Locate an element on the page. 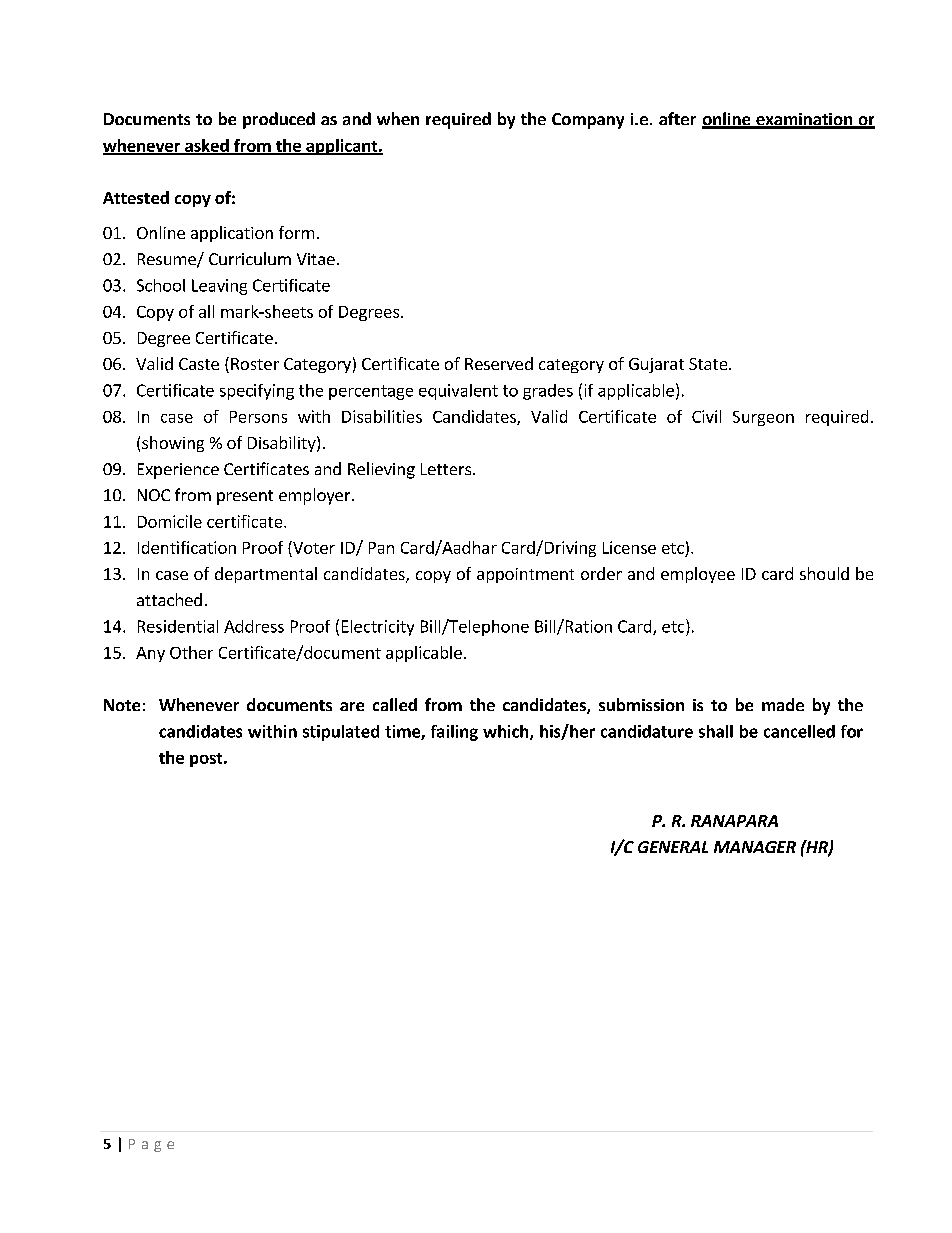 The height and width of the document is (1233, 952). employee is located at coordinates (698, 575).
